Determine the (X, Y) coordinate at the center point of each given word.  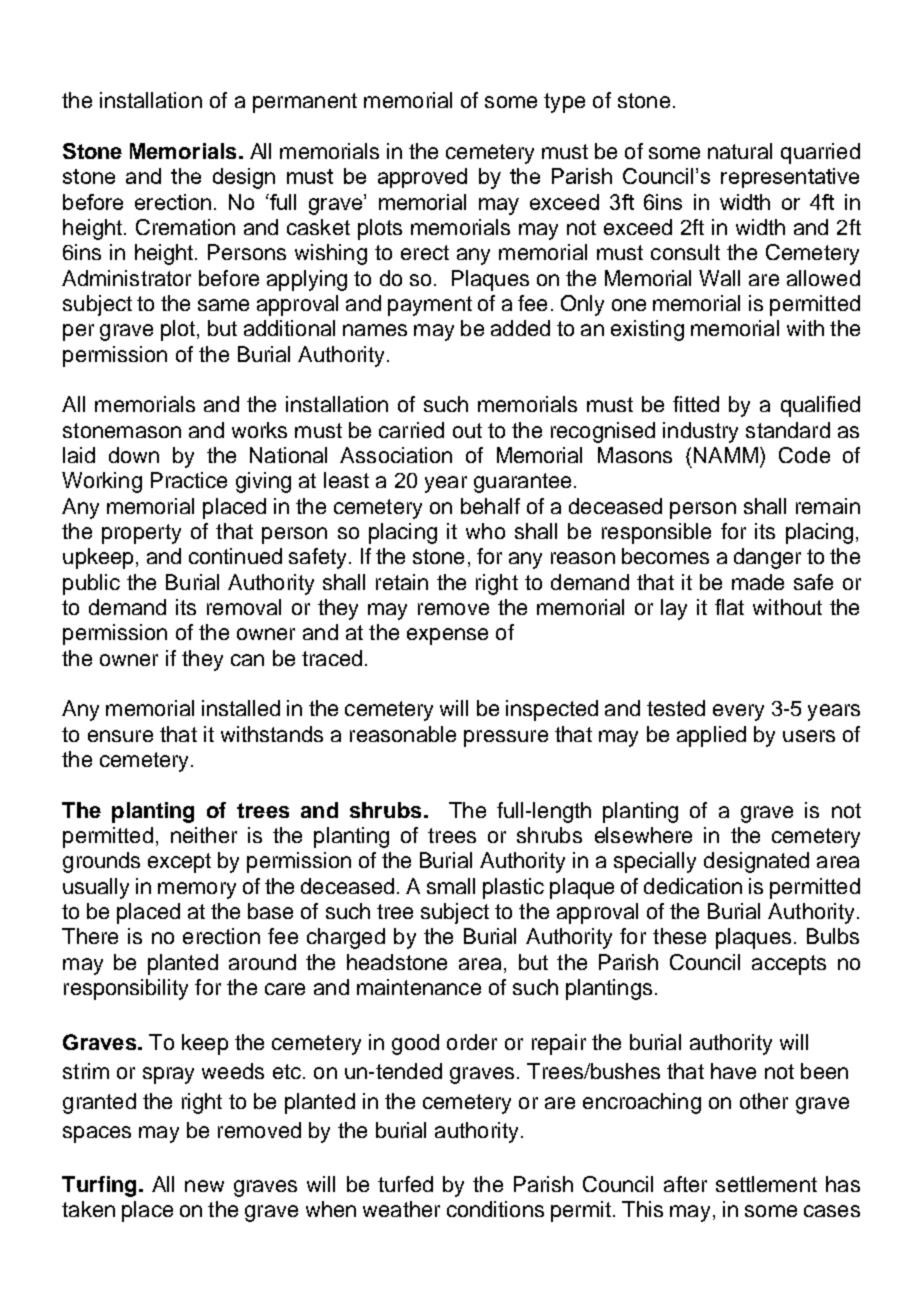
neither (204, 835)
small (451, 886)
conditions (495, 1209)
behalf (490, 506)
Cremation (185, 227)
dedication (693, 886)
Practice (189, 480)
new (204, 1186)
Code (804, 455)
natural (740, 151)
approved (422, 178)
